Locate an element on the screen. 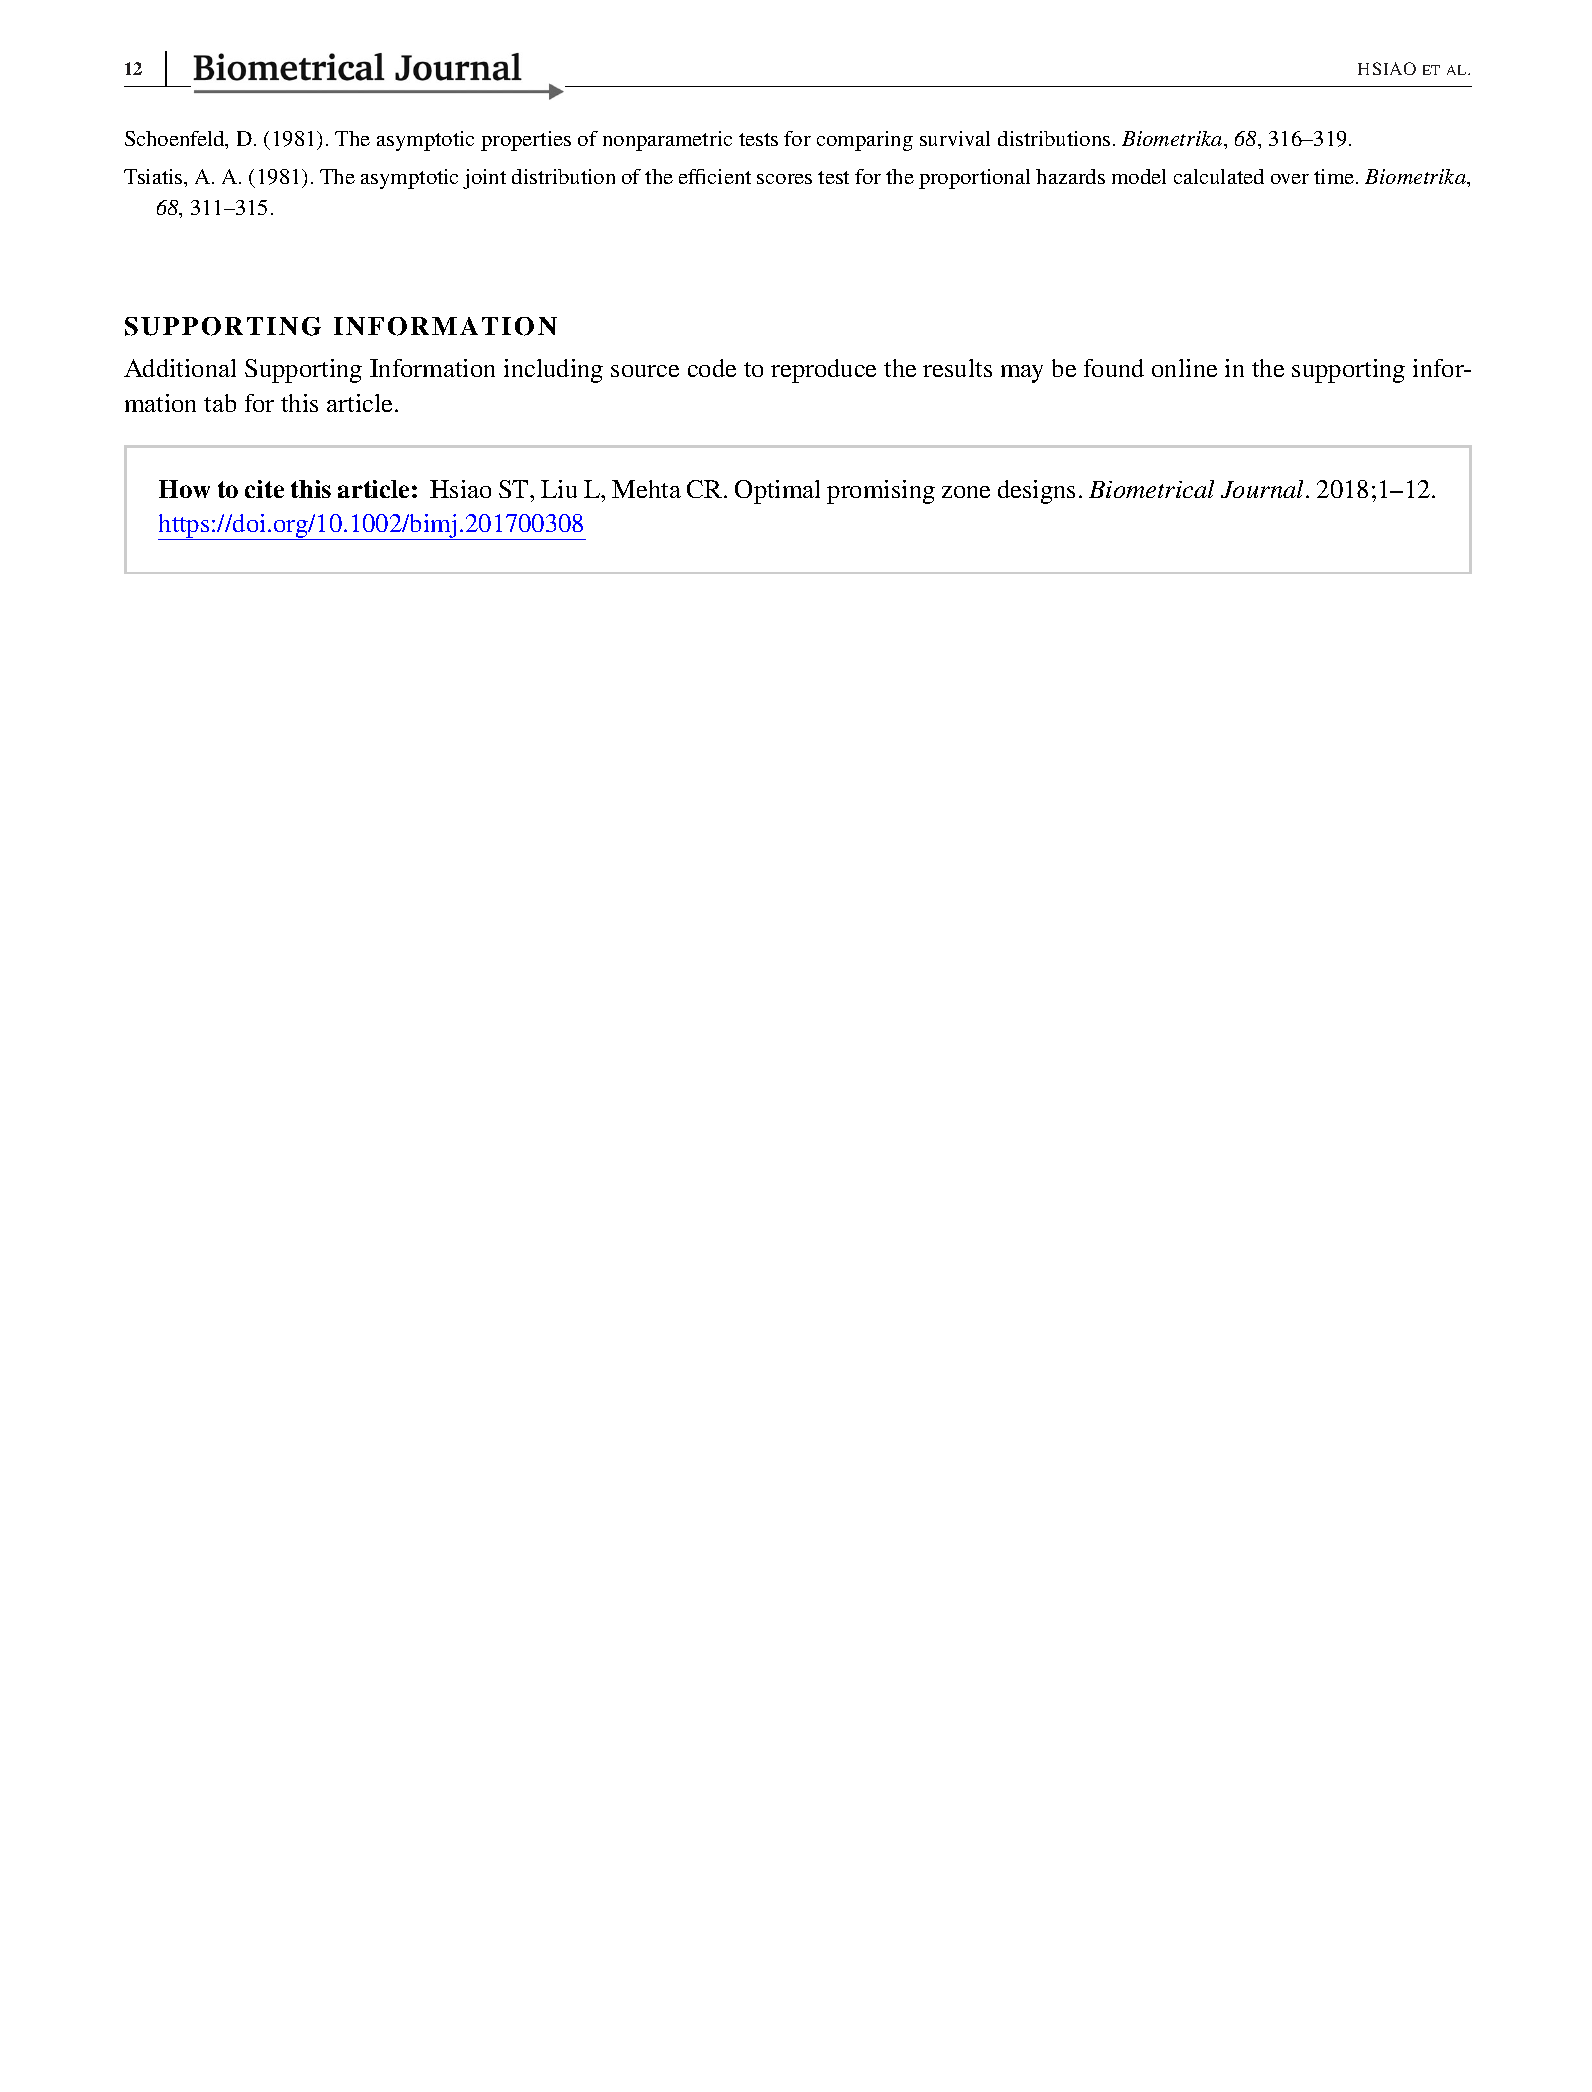 This screenshot has width=1592, height=2092. Biometrical is located at coordinates (1151, 489).
